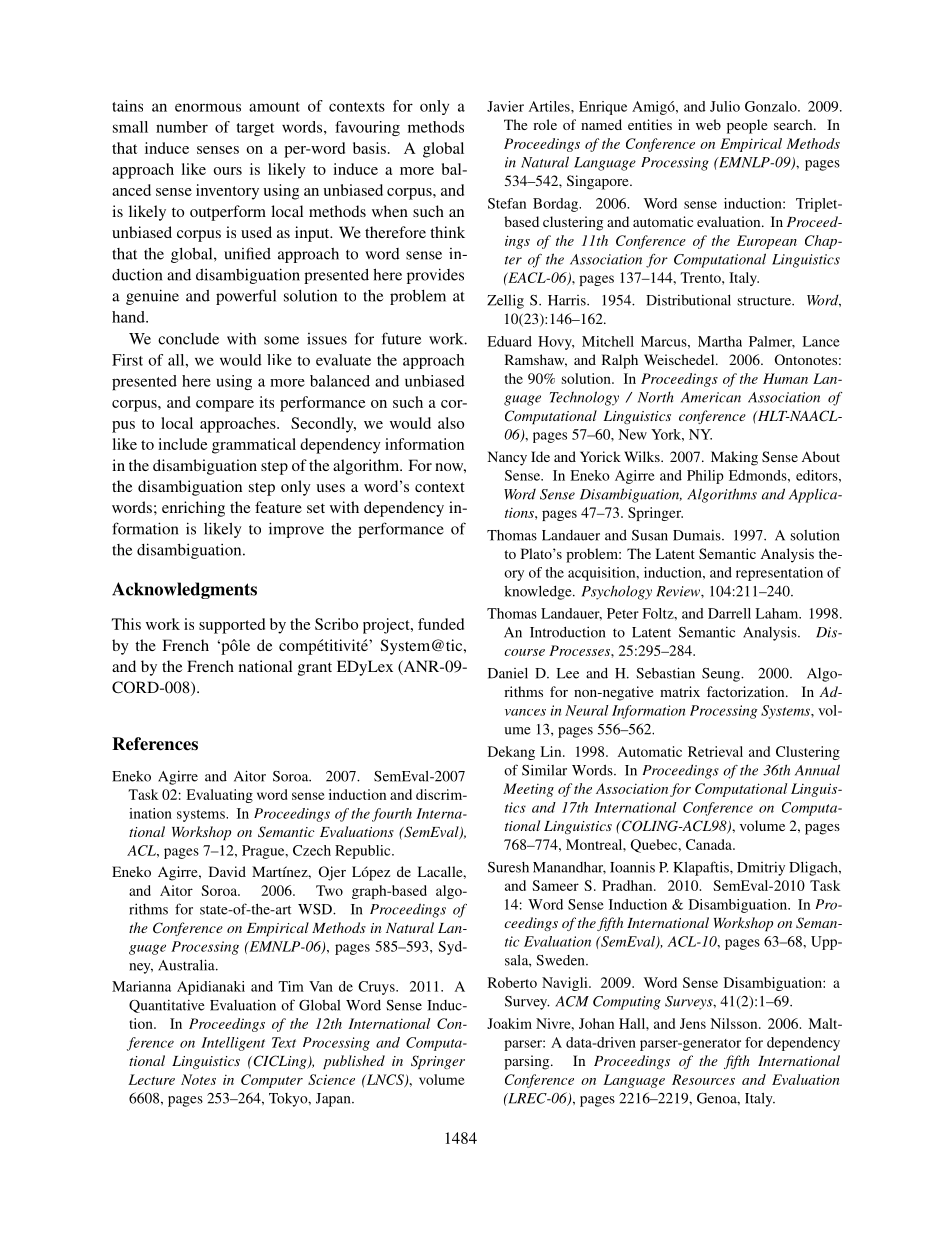 The width and height of the document is (952, 1233). Describe the element at coordinates (188, 339) in the document. I see `conclude` at that location.
